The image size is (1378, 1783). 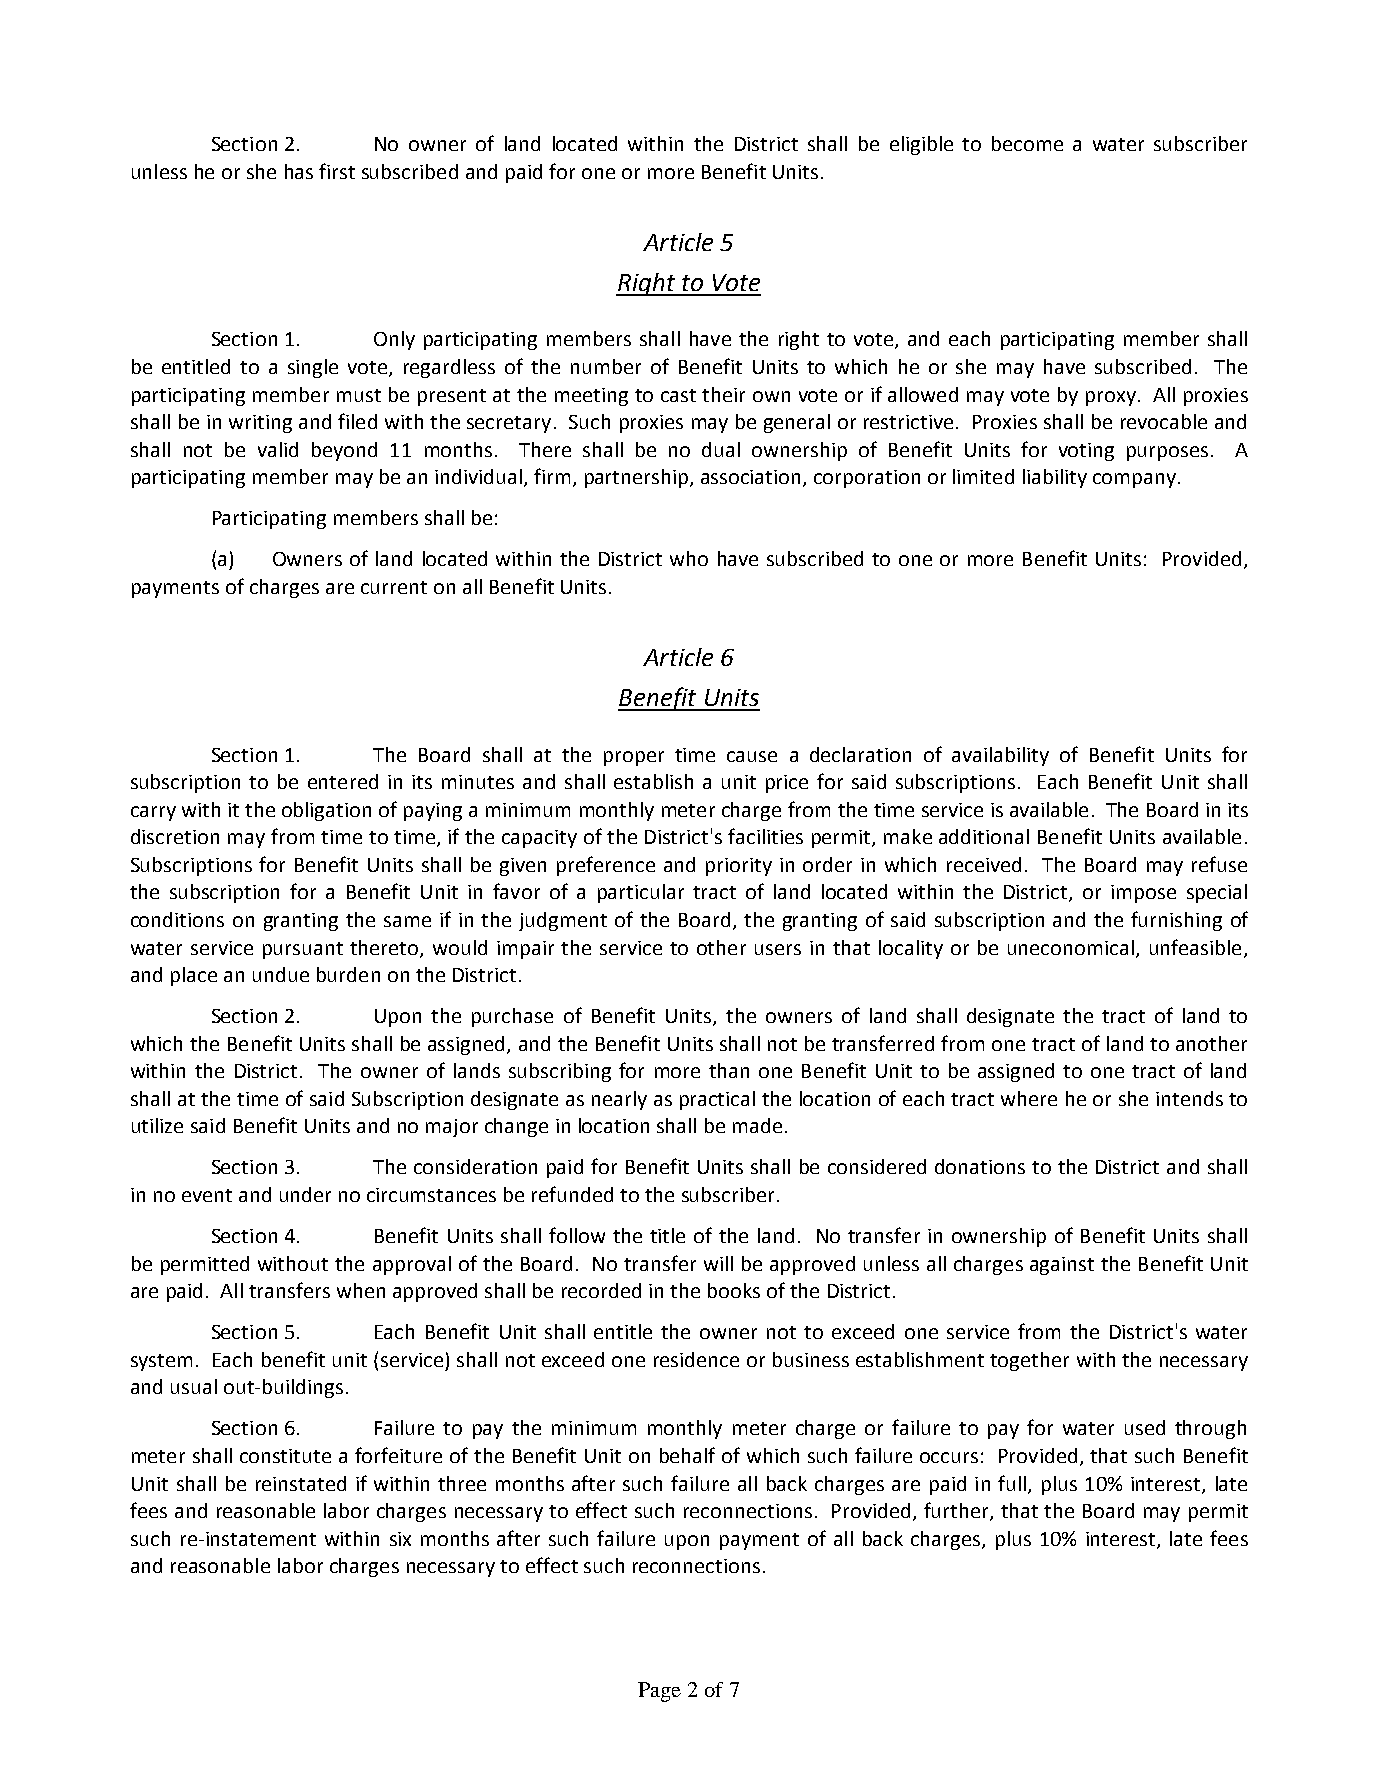 What do you see at coordinates (343, 781) in the image?
I see `entered` at bounding box center [343, 781].
